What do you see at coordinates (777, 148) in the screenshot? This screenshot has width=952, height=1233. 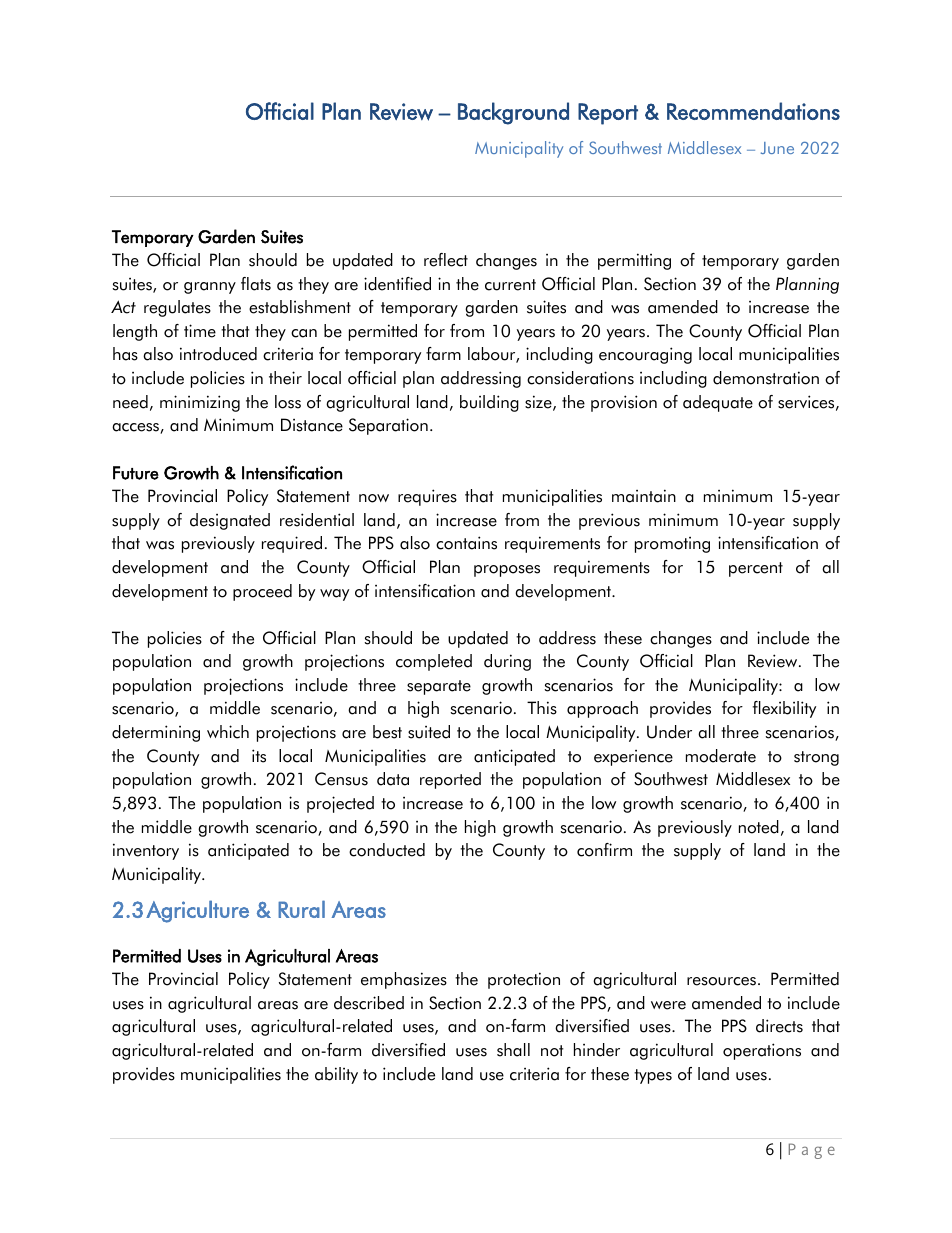 I see `June` at bounding box center [777, 148].
